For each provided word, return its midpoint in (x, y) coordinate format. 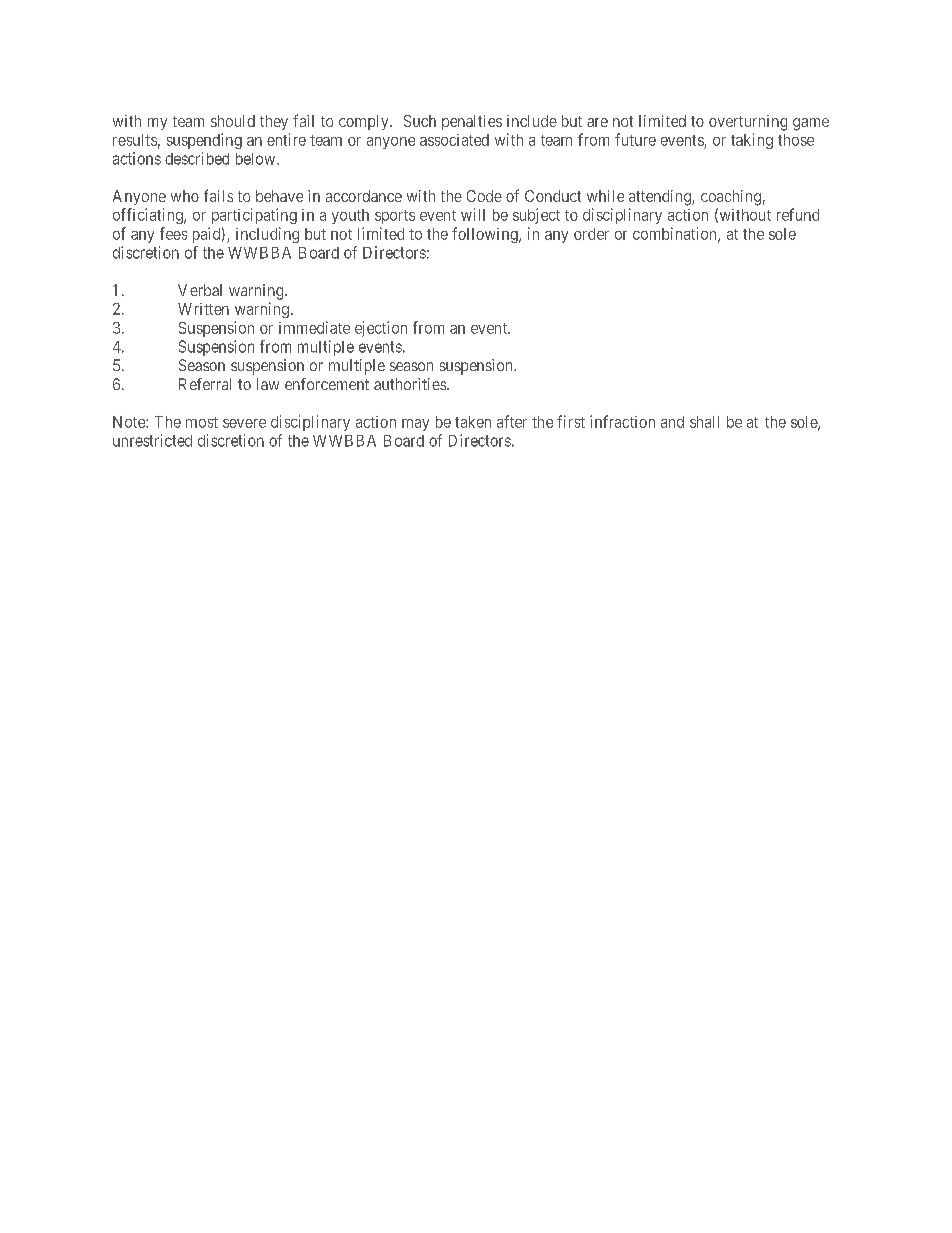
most (202, 422)
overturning (748, 123)
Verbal (200, 290)
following (486, 235)
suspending (204, 141)
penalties (472, 122)
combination (676, 234)
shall (704, 422)
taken (473, 422)
